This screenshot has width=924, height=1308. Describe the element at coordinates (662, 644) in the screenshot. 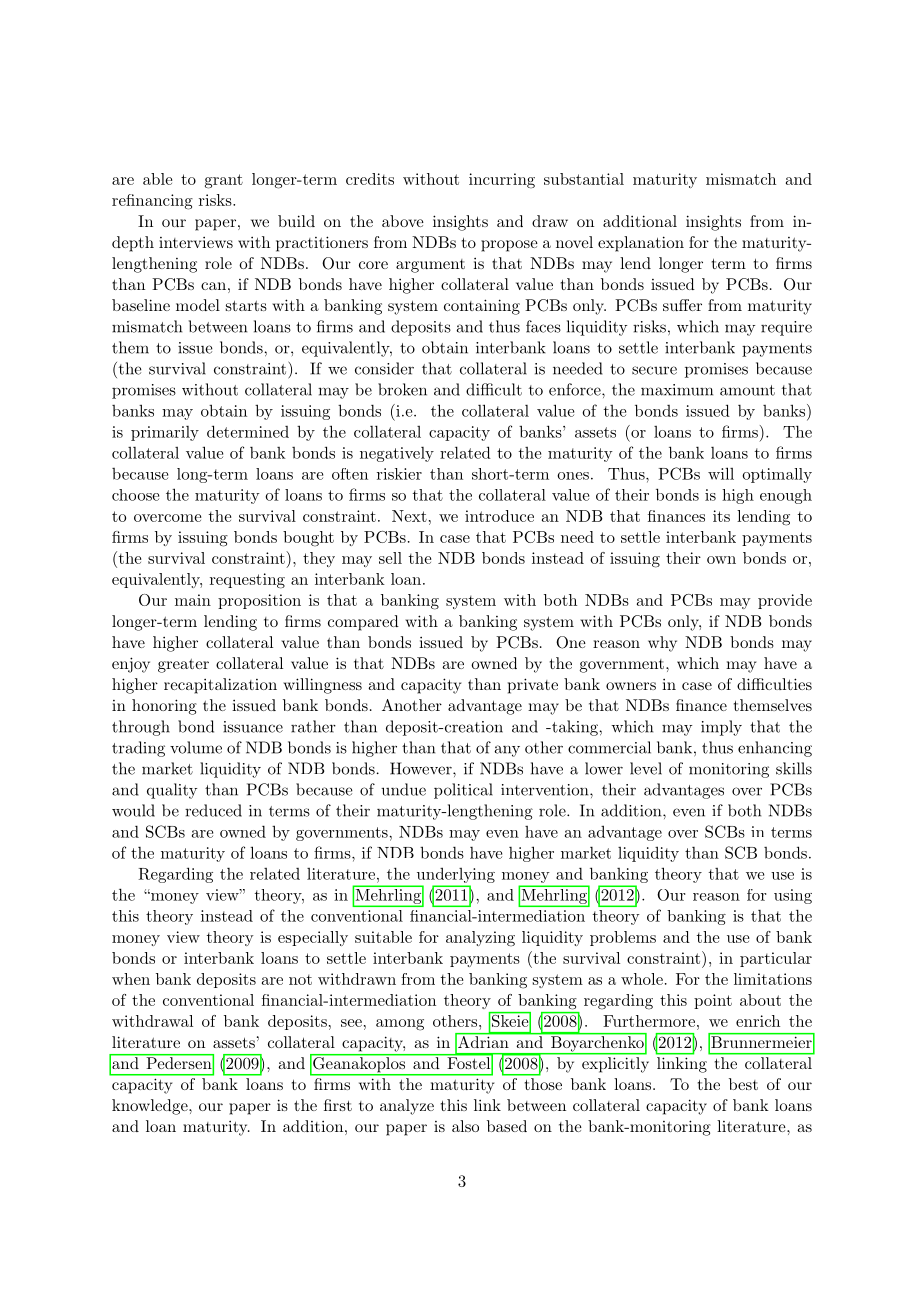

I see `why` at that location.
